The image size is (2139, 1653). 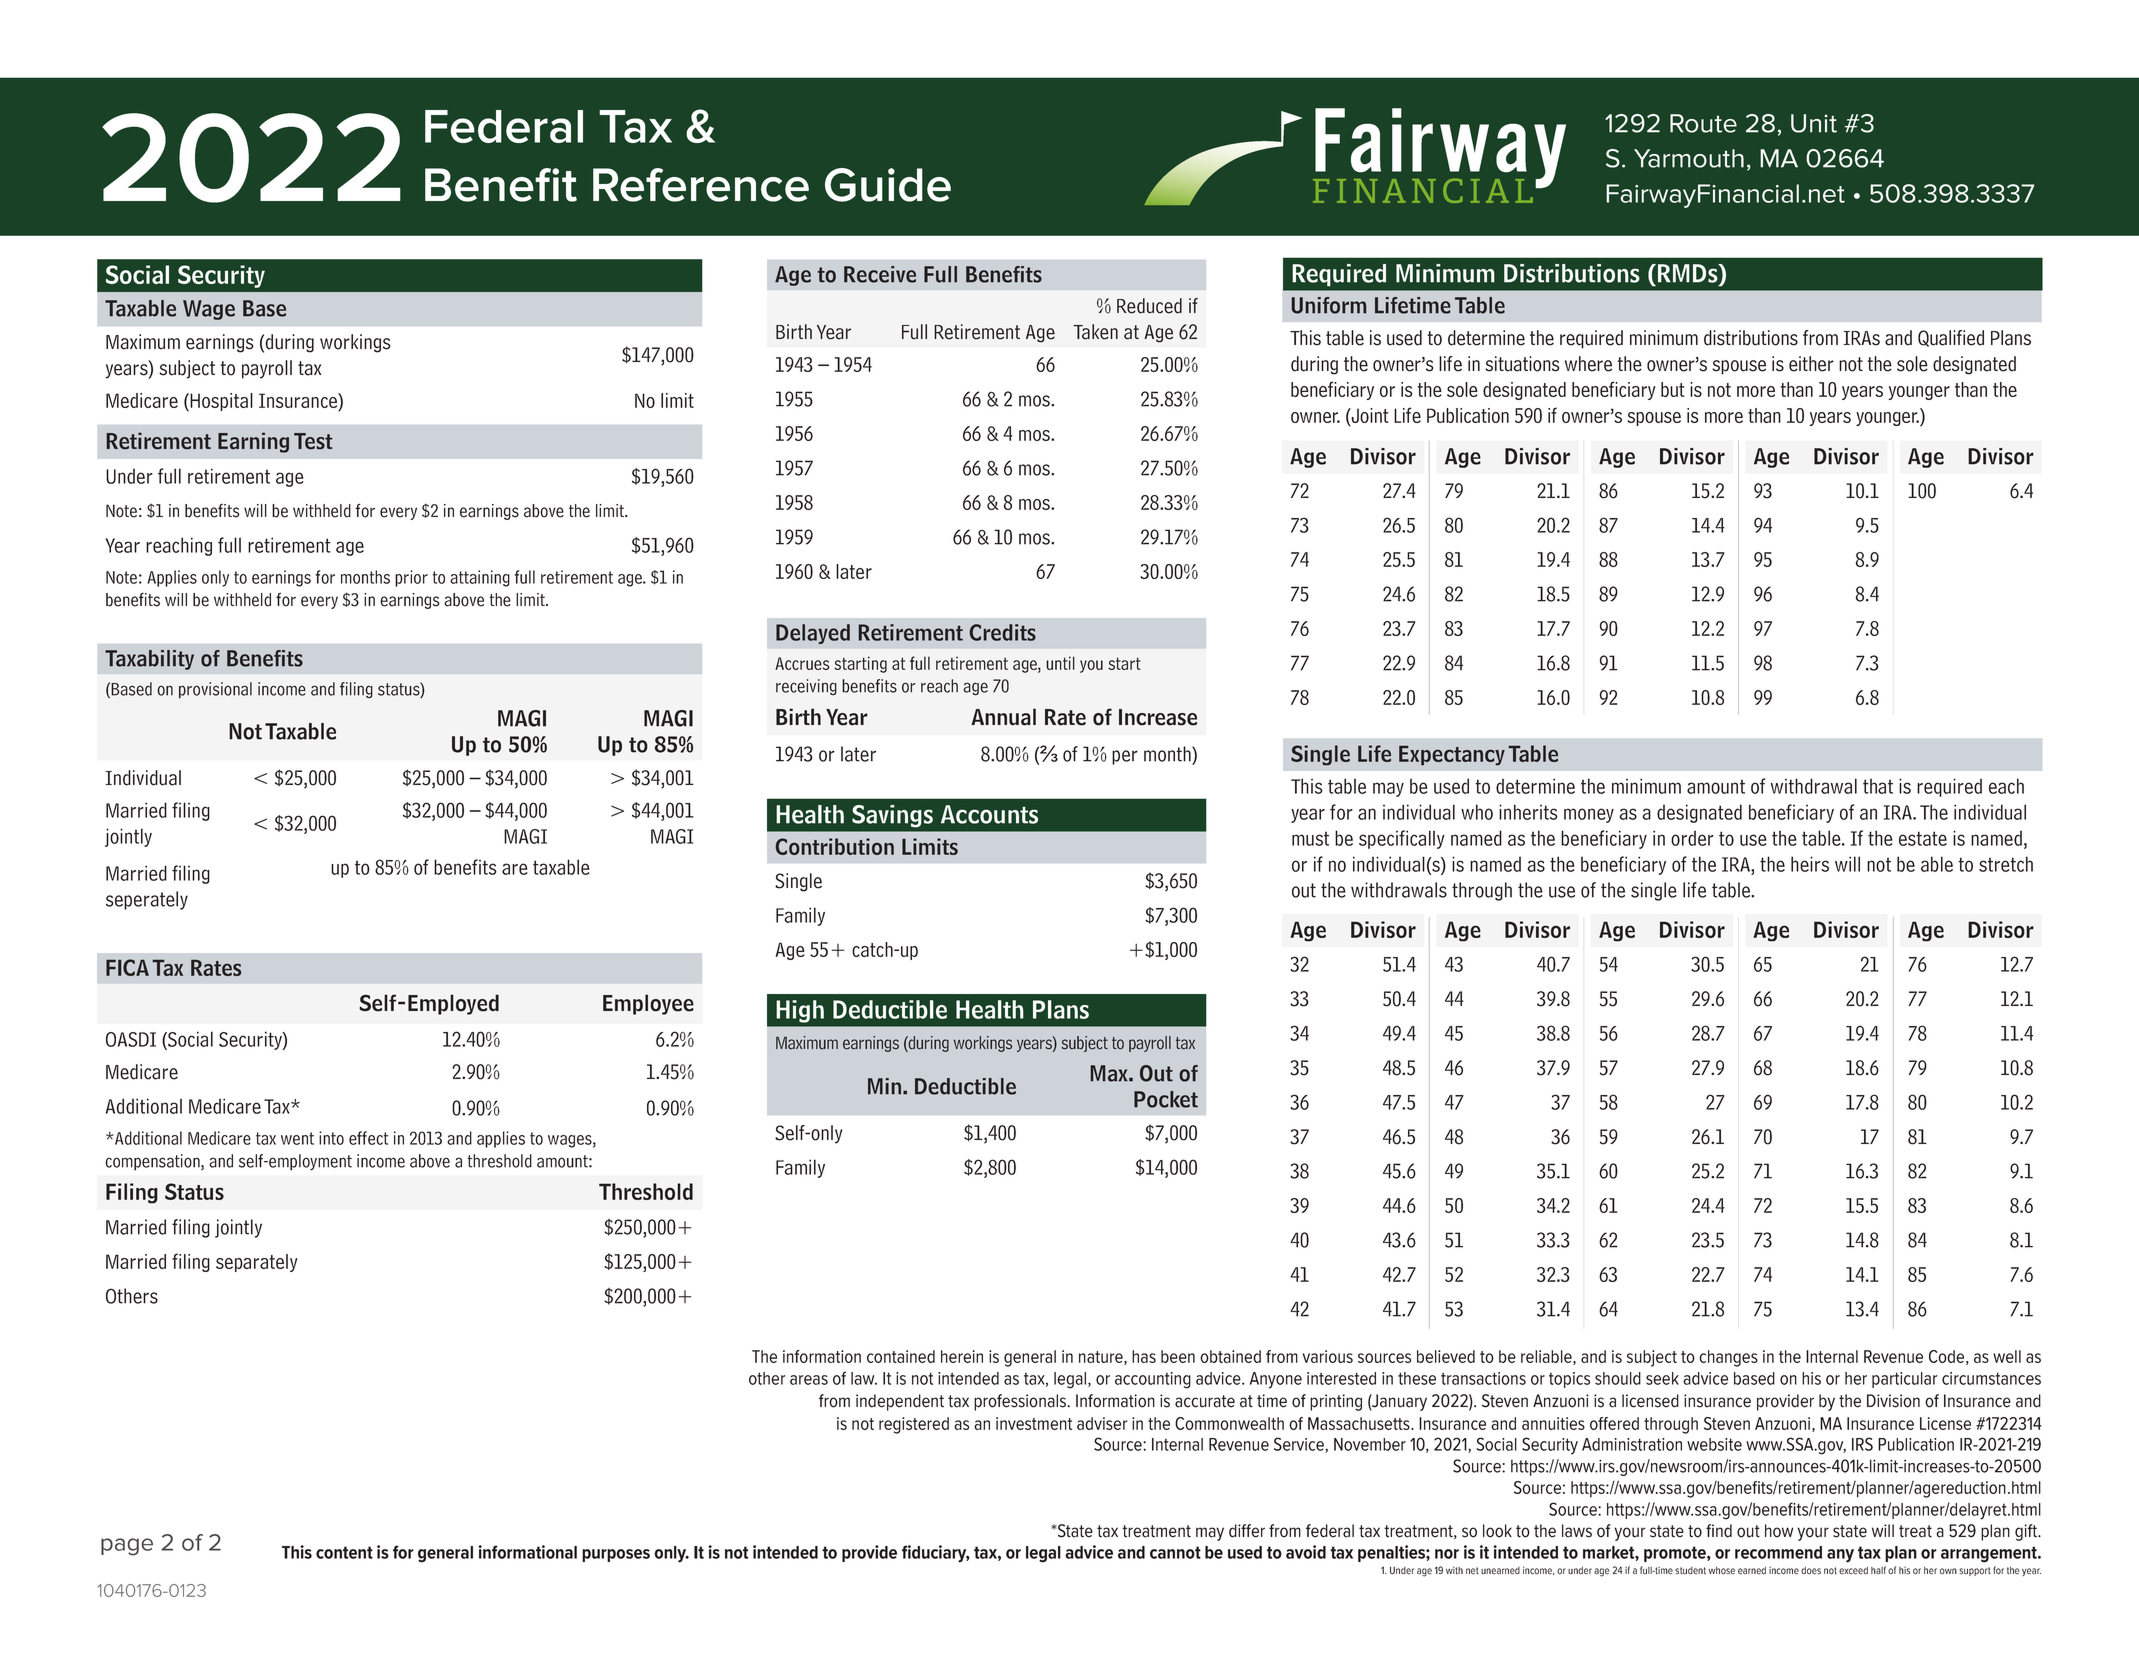 I want to click on Reference, so click(x=701, y=185).
